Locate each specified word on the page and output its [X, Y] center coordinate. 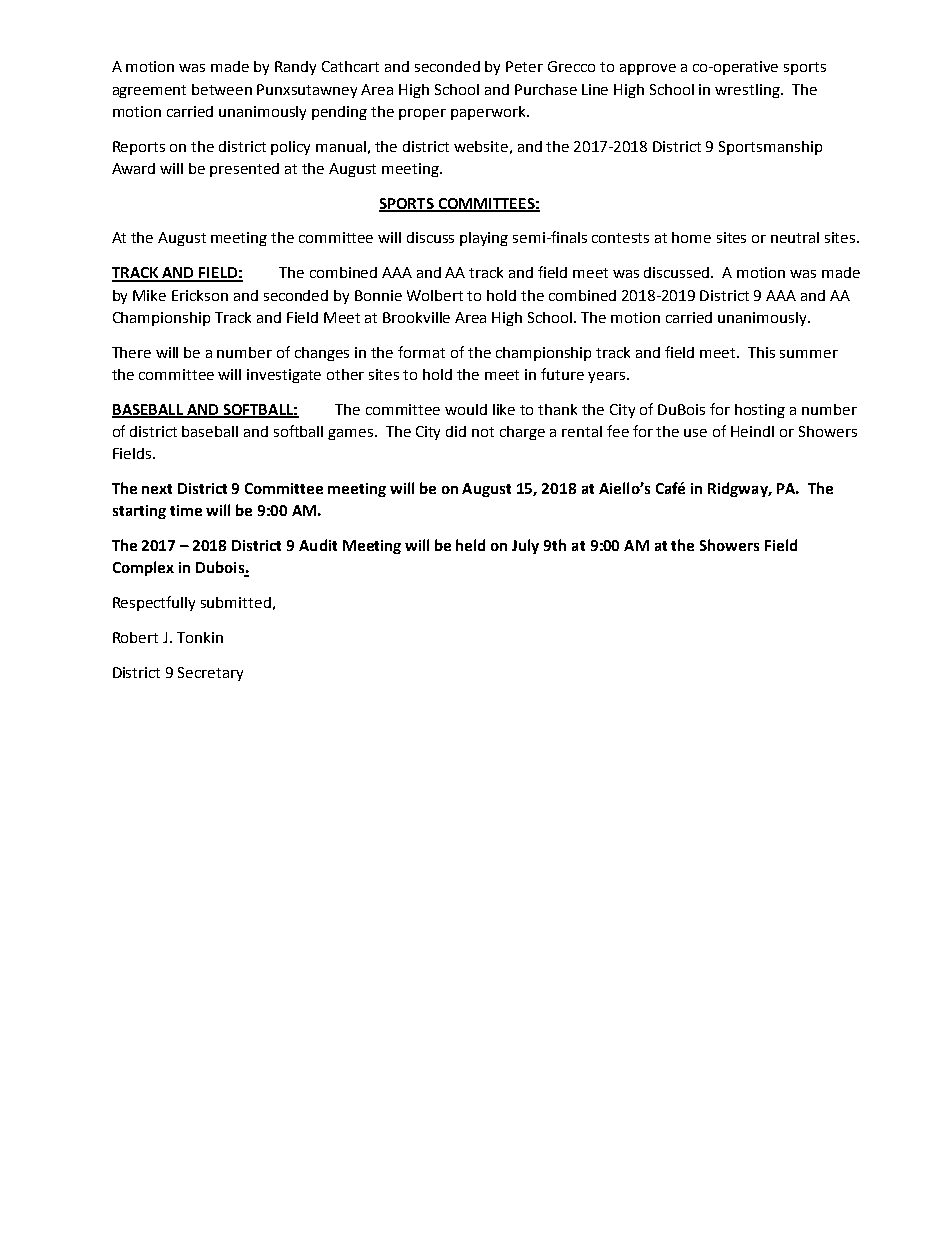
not [483, 432]
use [695, 433]
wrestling [748, 91]
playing [484, 239]
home [691, 237]
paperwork [489, 113]
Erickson [200, 295]
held [470, 545]
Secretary [210, 674]
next [157, 489]
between [222, 89]
